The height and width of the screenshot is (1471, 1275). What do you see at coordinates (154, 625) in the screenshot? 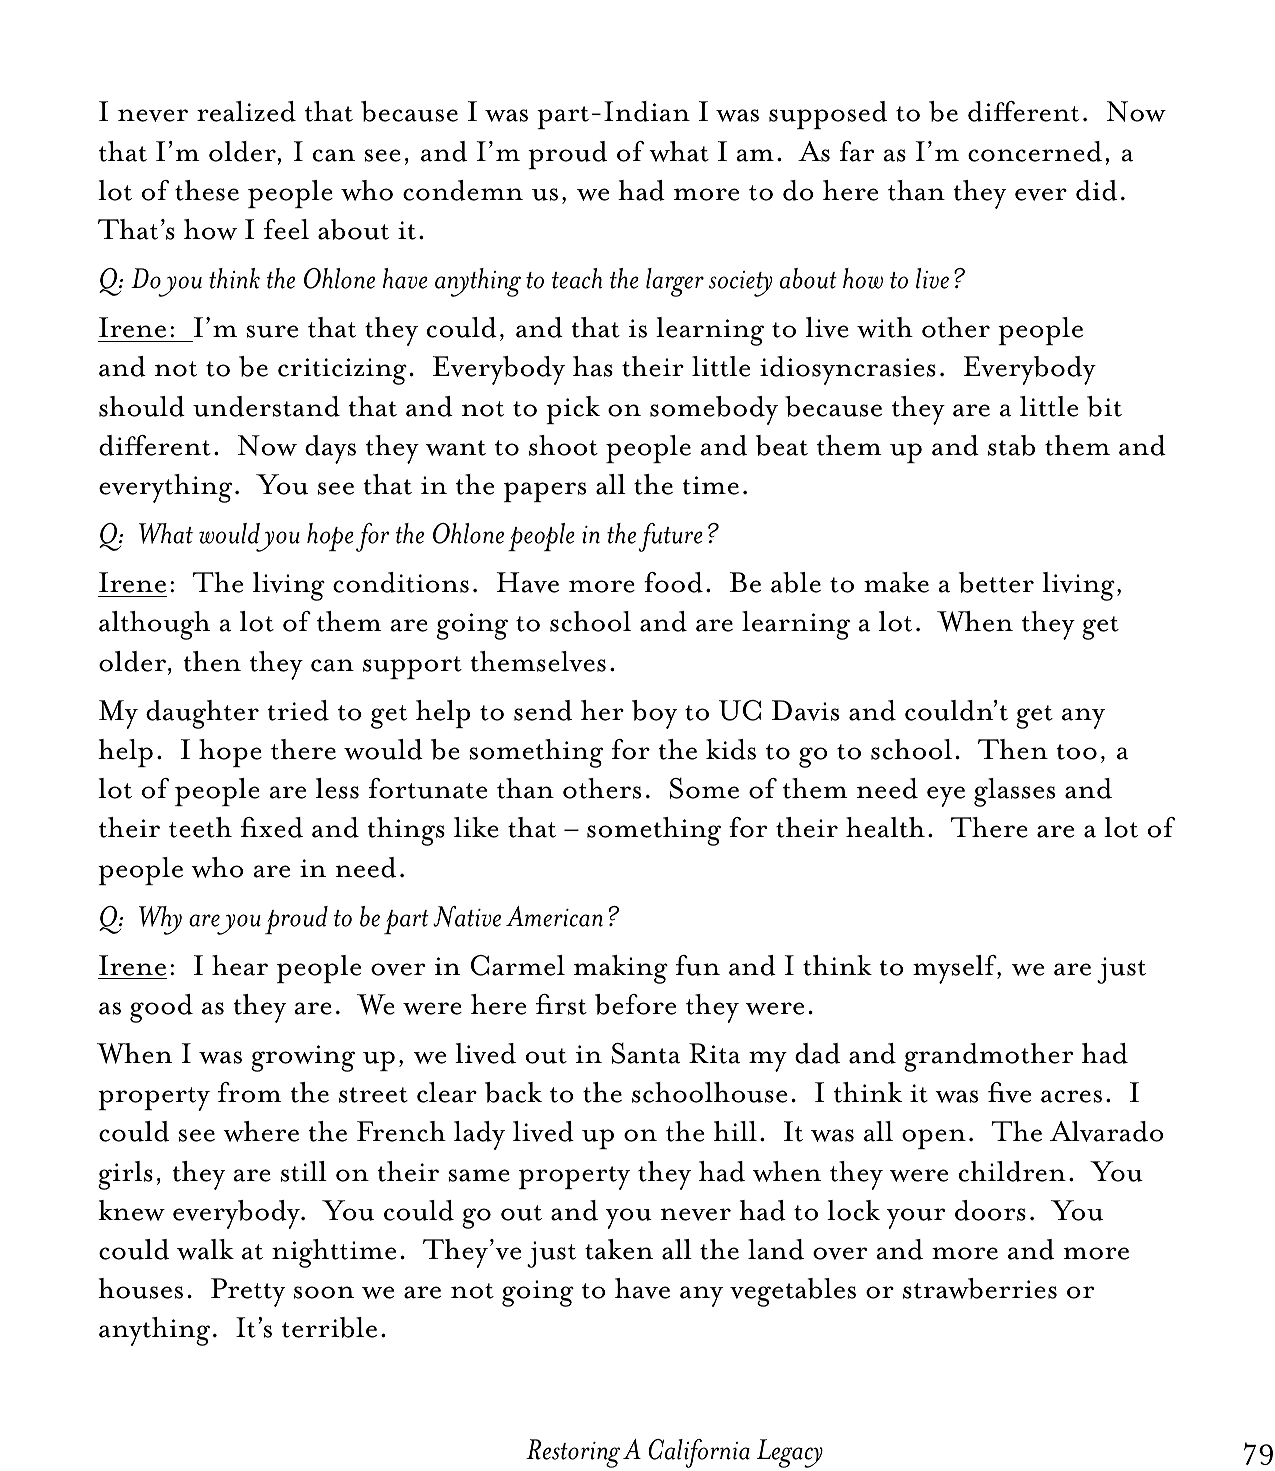
I see `although` at bounding box center [154, 625].
